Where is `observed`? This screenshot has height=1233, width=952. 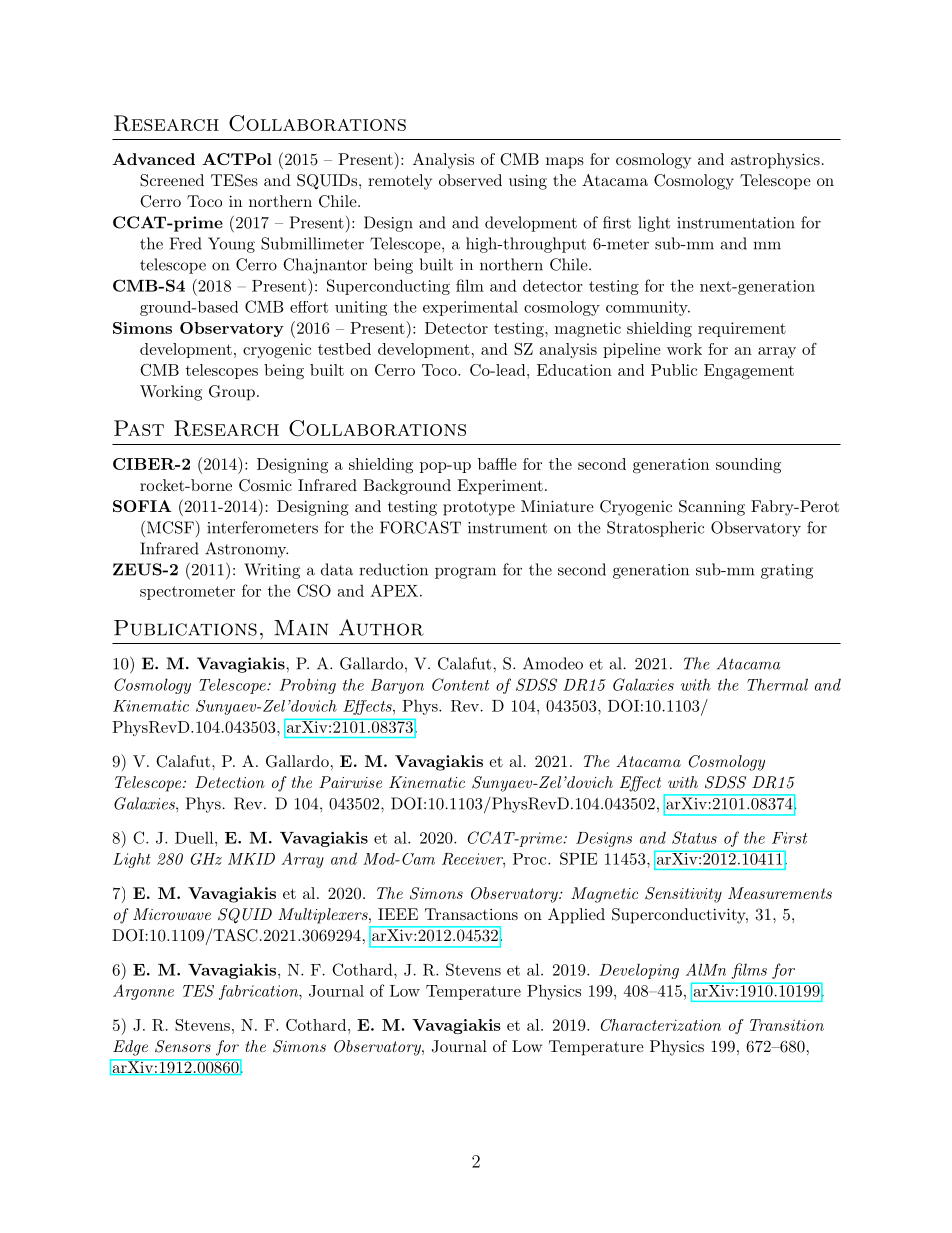
observed is located at coordinates (470, 180).
